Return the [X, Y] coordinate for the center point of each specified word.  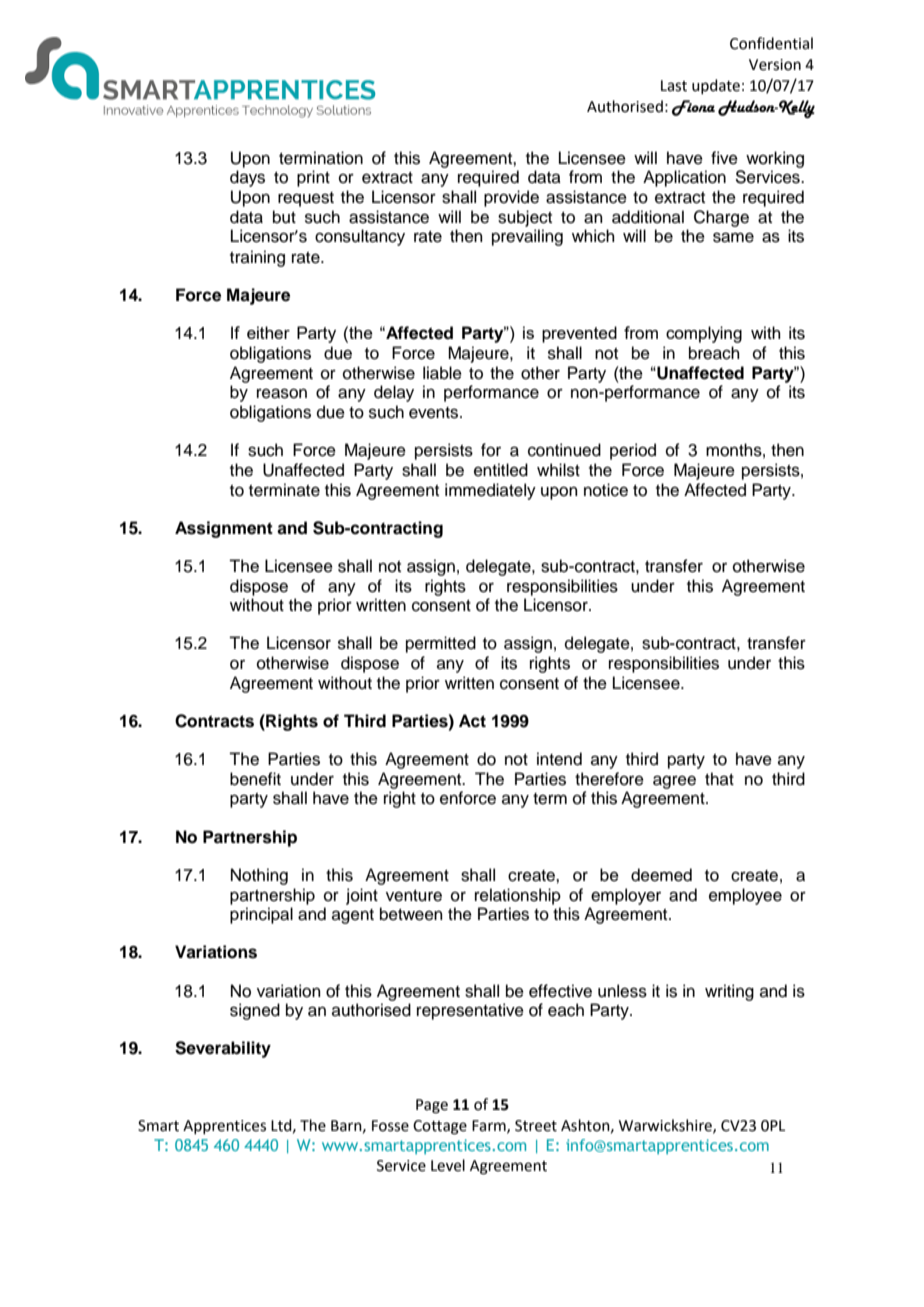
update [716, 86]
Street [536, 1126]
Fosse [390, 1126]
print [313, 178]
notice [606, 490]
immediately [490, 491]
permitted [441, 644]
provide [511, 198]
